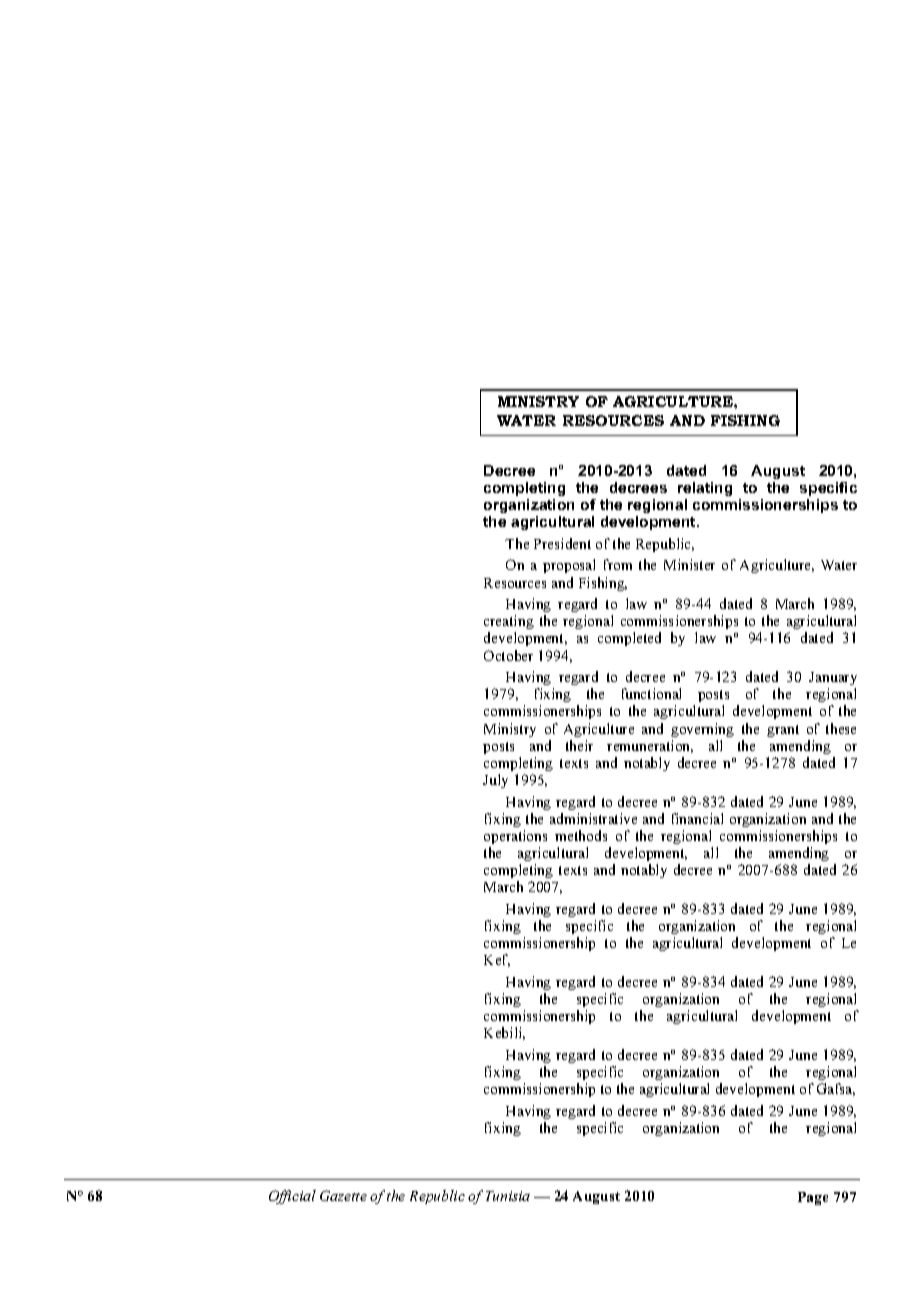 This screenshot has height=1308, width=924. What do you see at coordinates (813, 1198) in the screenshot?
I see `Page` at bounding box center [813, 1198].
